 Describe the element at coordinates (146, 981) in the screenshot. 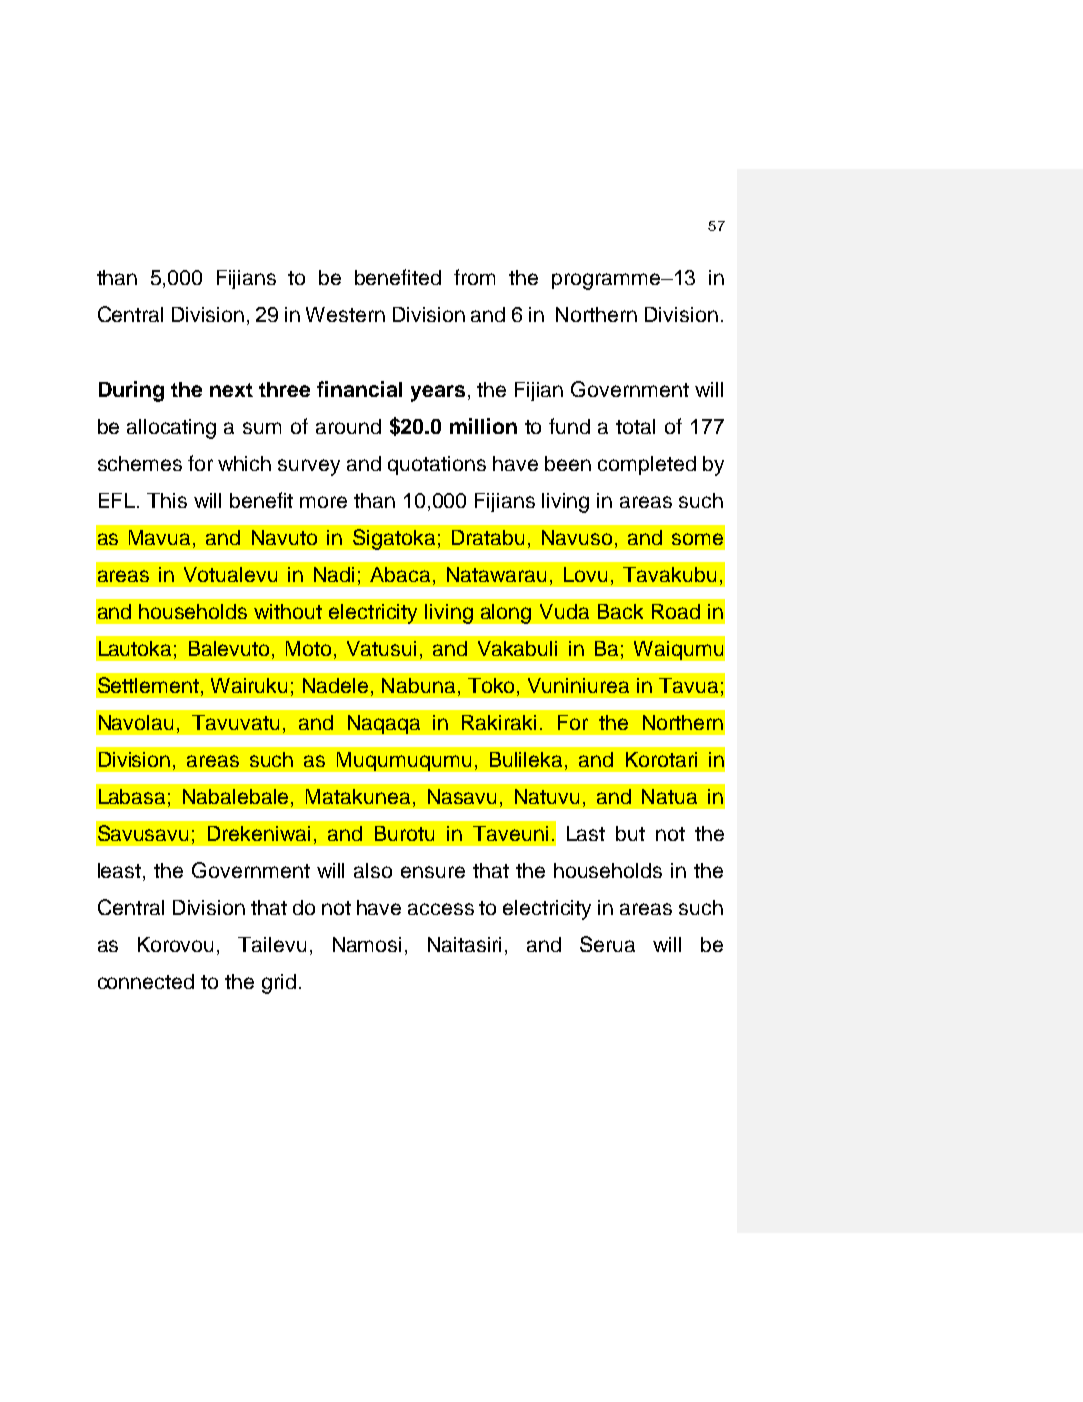

I see `connected` at that location.
